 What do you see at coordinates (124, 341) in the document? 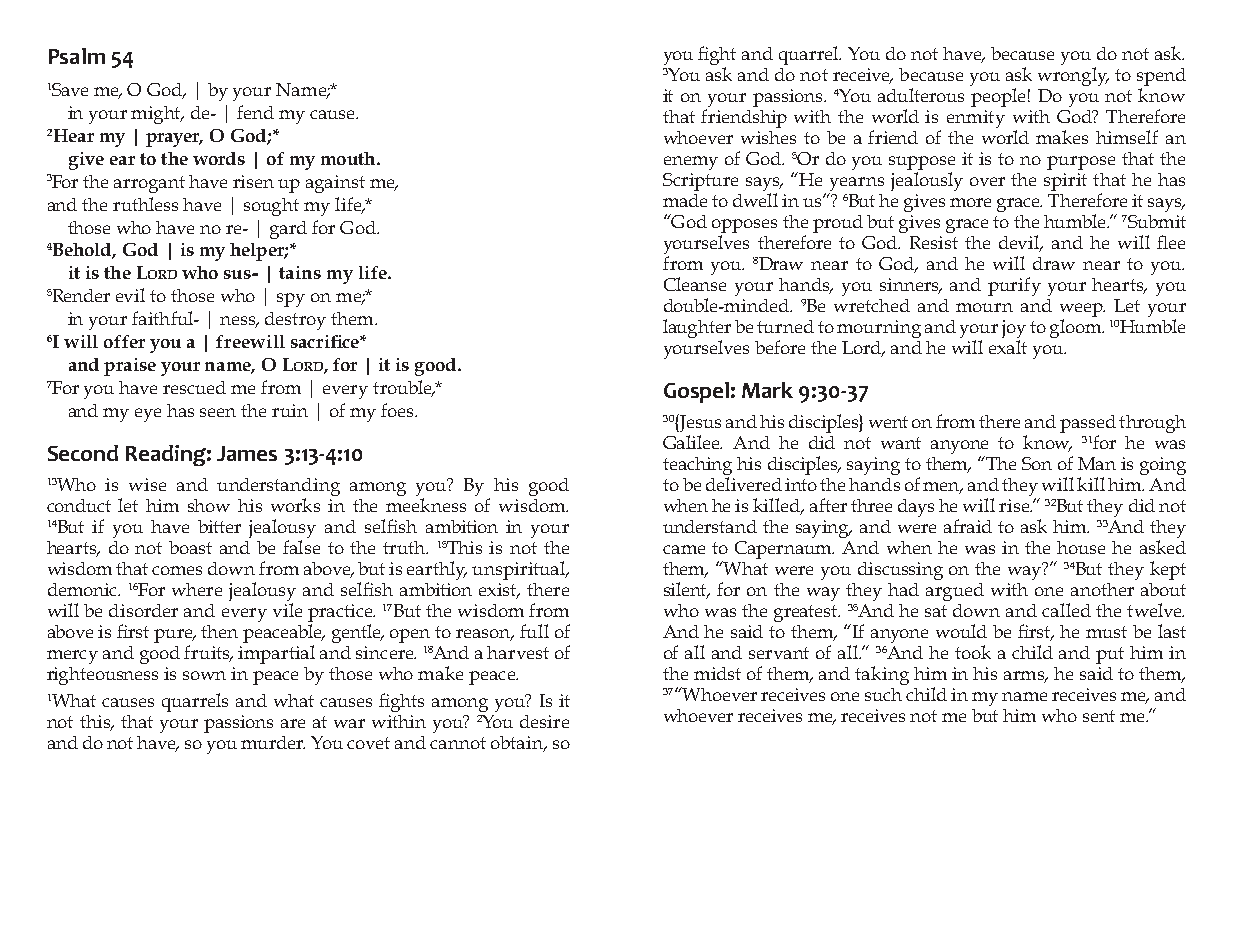
I see `offer` at bounding box center [124, 341].
